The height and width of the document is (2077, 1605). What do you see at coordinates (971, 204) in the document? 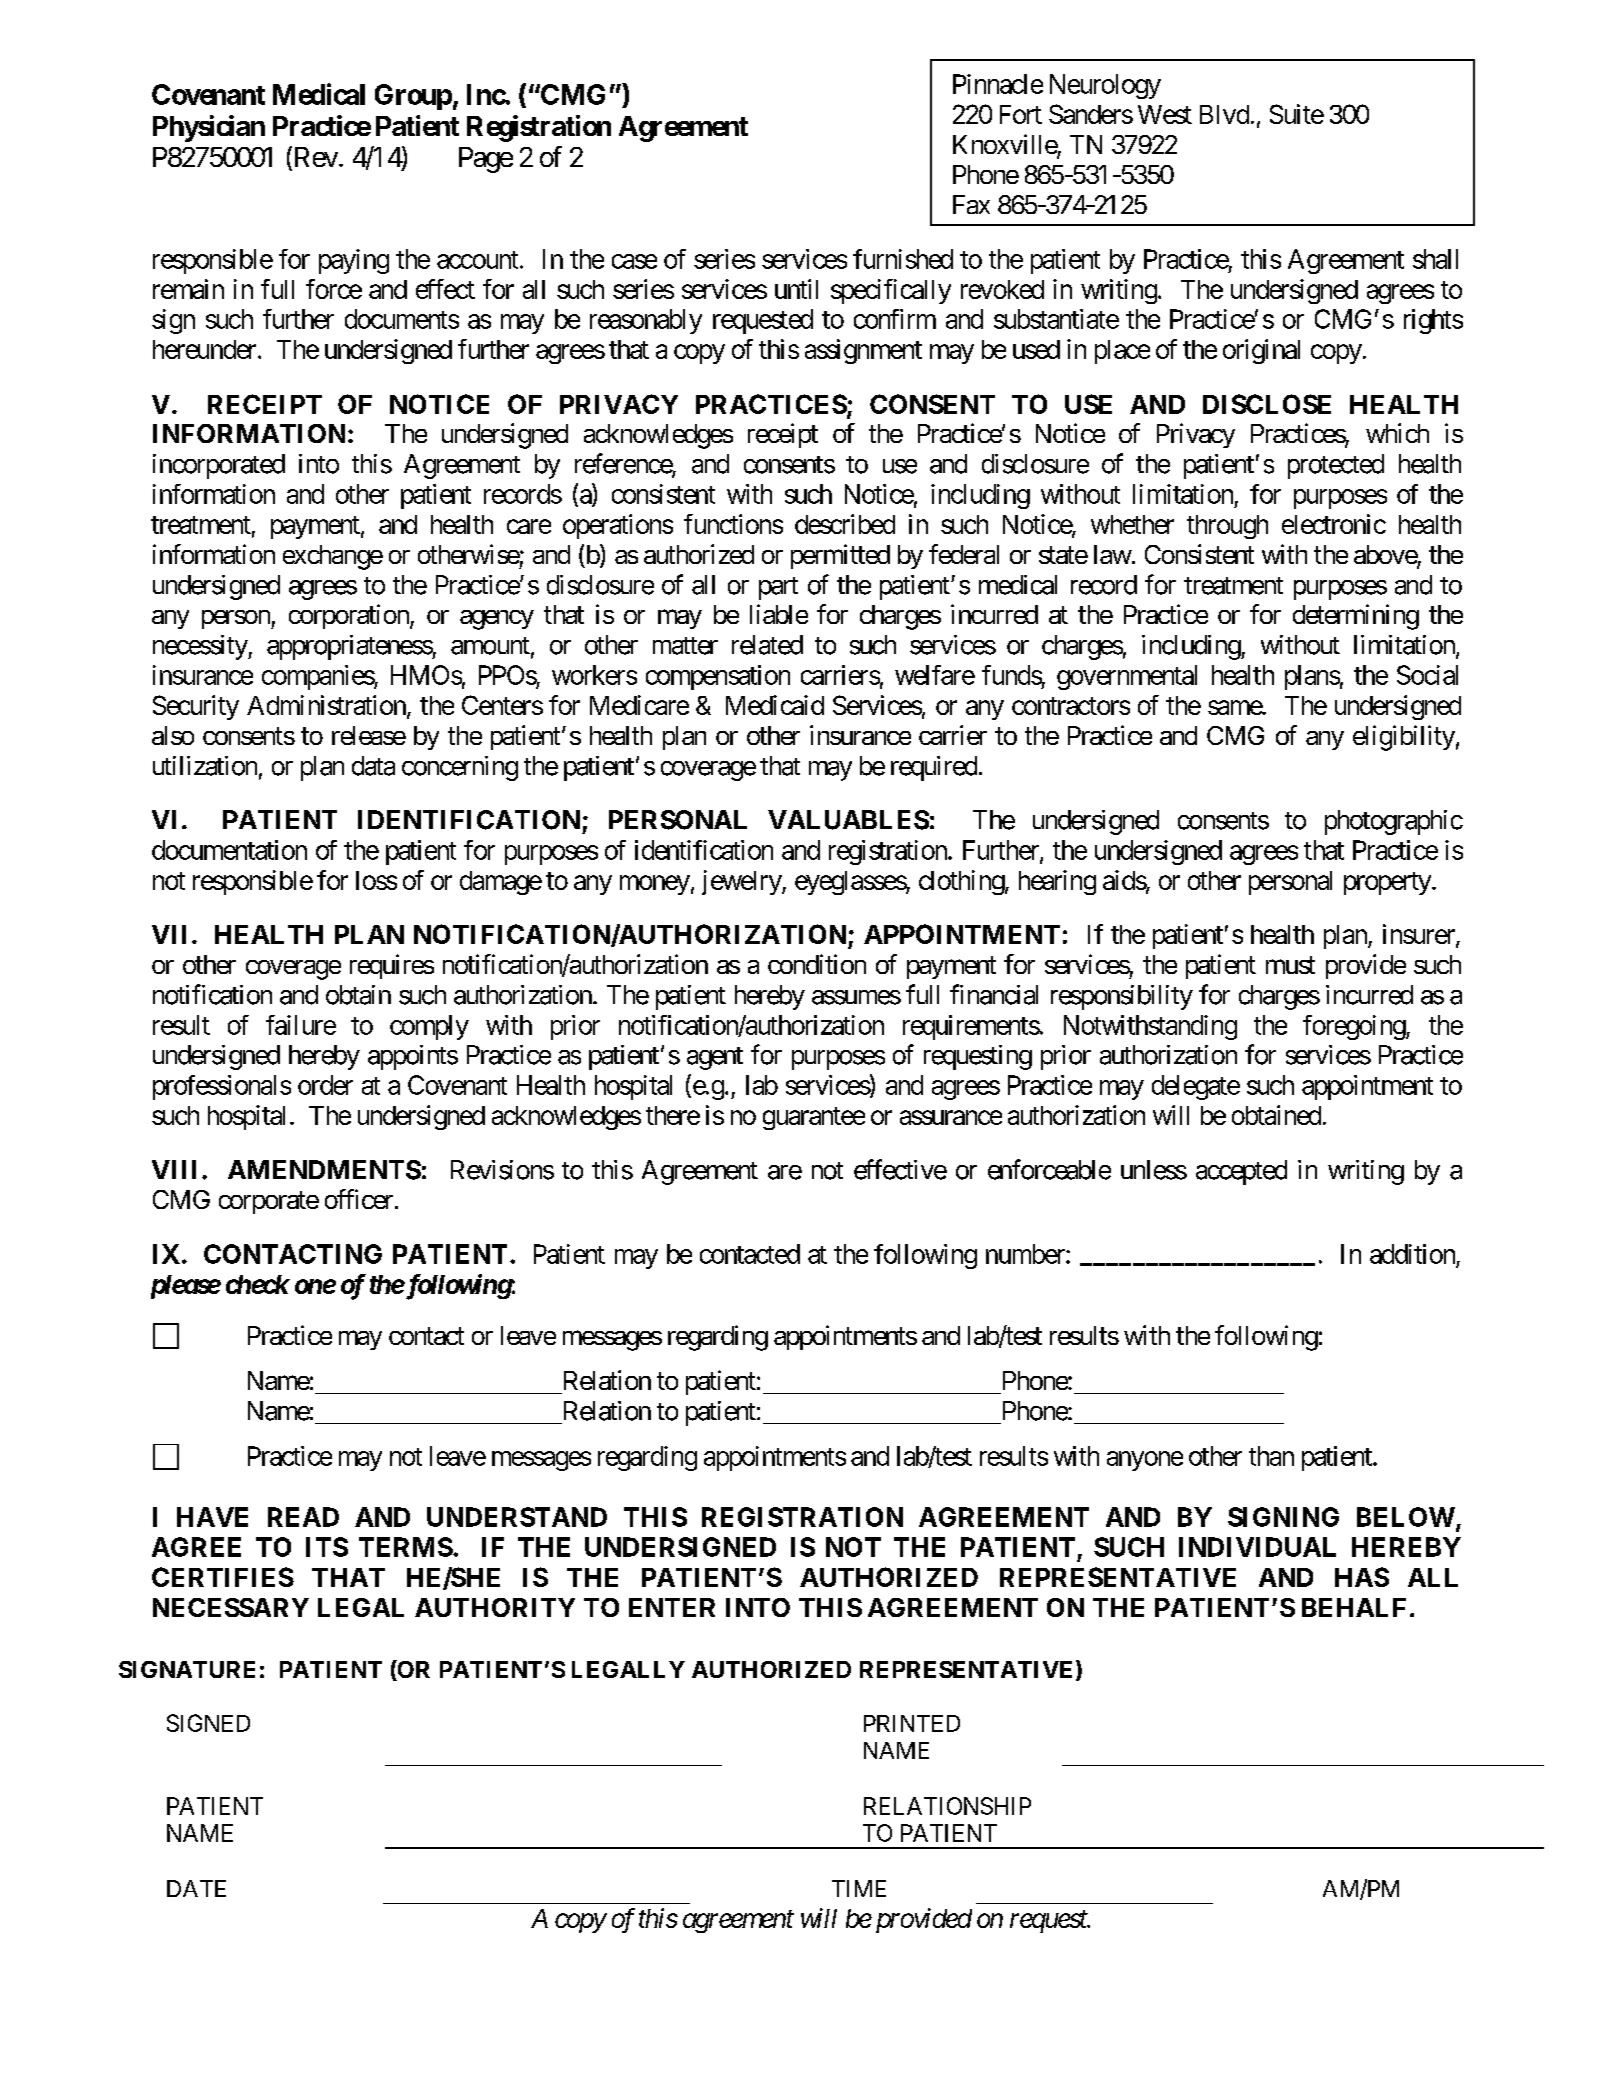
I see `Fax` at bounding box center [971, 204].
